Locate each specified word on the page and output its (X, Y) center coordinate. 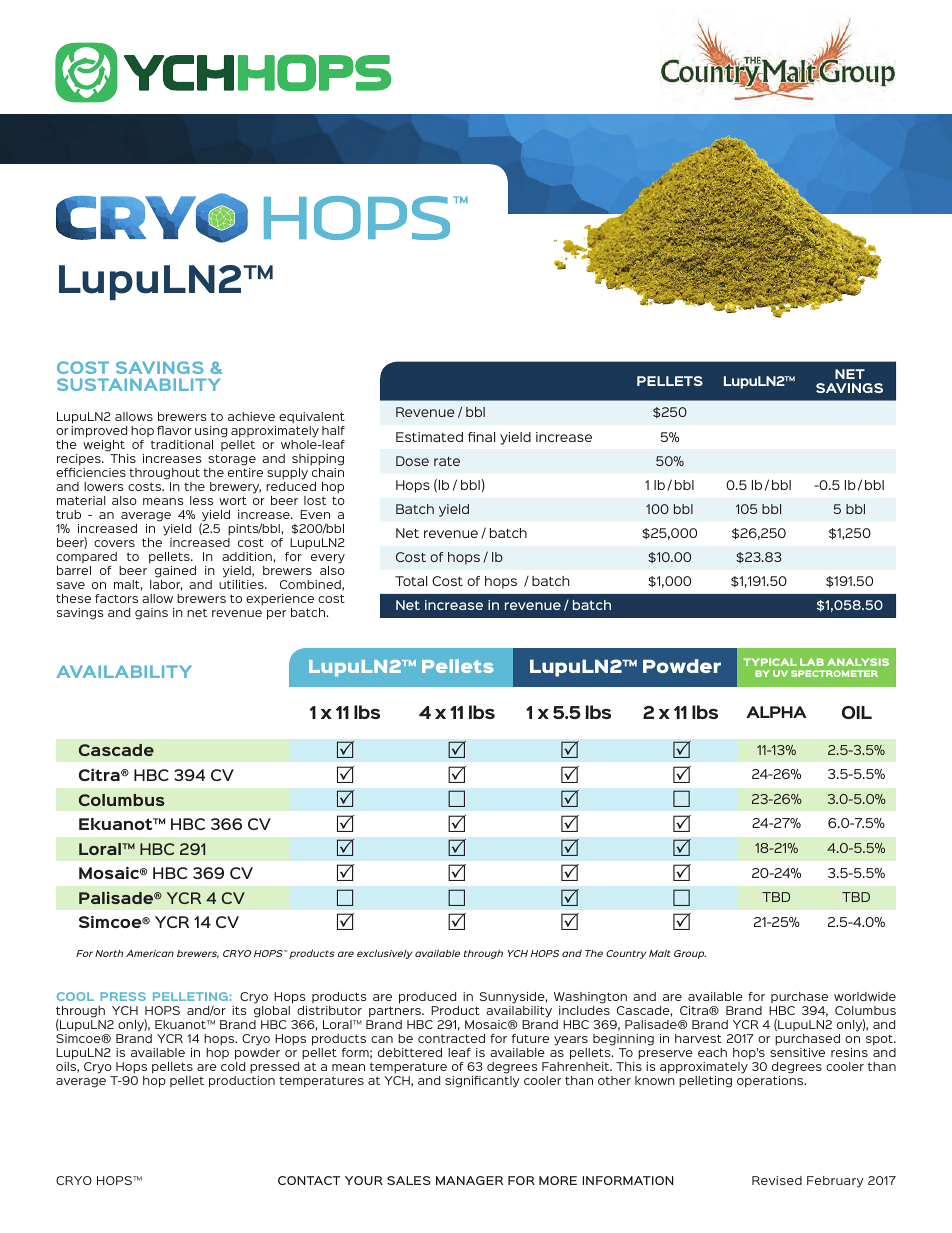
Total (411, 581)
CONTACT (309, 1180)
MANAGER (469, 1180)
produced (427, 998)
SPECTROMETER (834, 673)
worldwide (865, 996)
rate (447, 461)
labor (166, 585)
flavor (174, 430)
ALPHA (776, 712)
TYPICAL (770, 662)
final (481, 437)
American (150, 953)
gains (151, 614)
